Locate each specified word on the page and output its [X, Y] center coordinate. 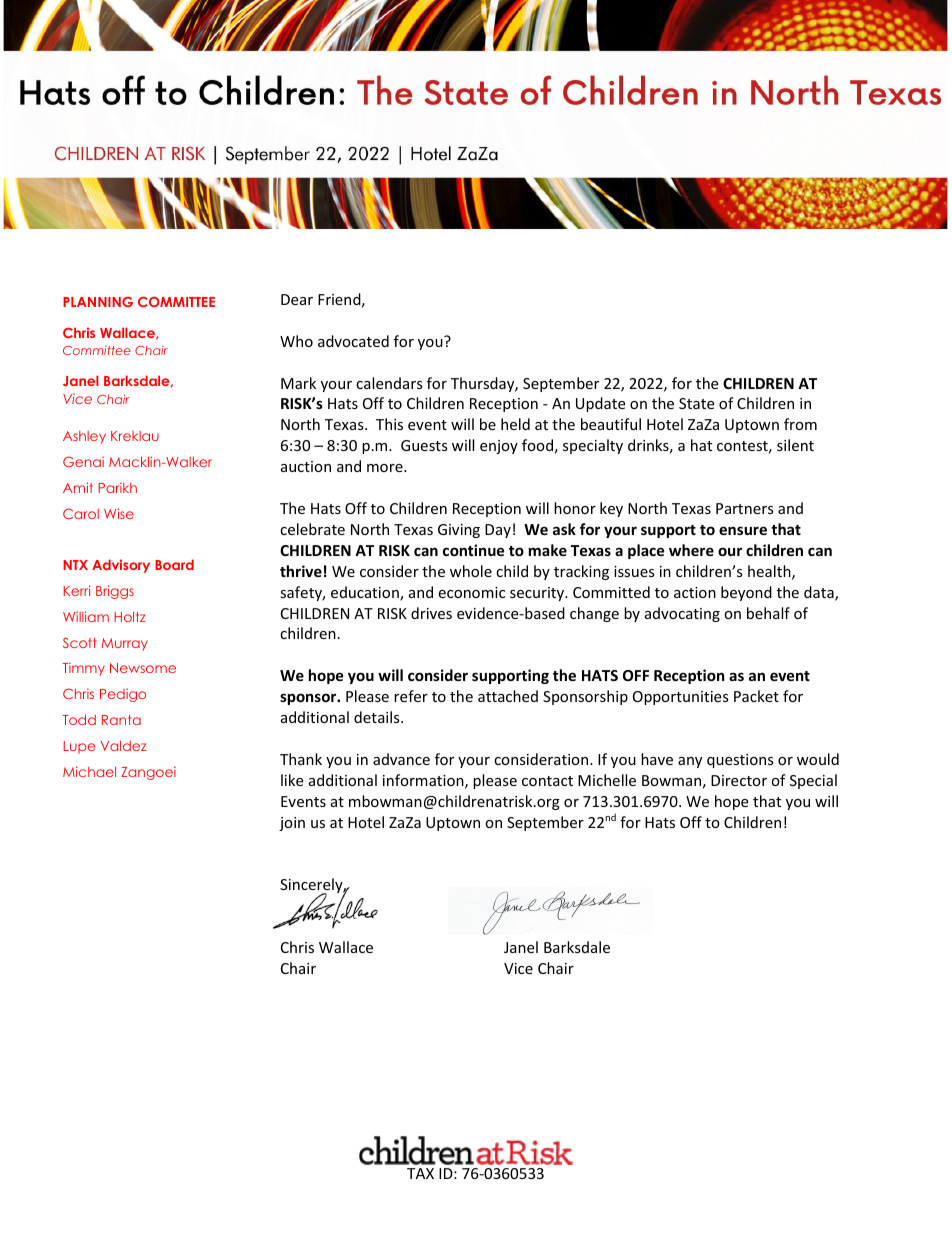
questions [740, 761]
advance [401, 759]
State [696, 403]
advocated [353, 341]
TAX [420, 1173]
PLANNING [98, 301]
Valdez [123, 746]
